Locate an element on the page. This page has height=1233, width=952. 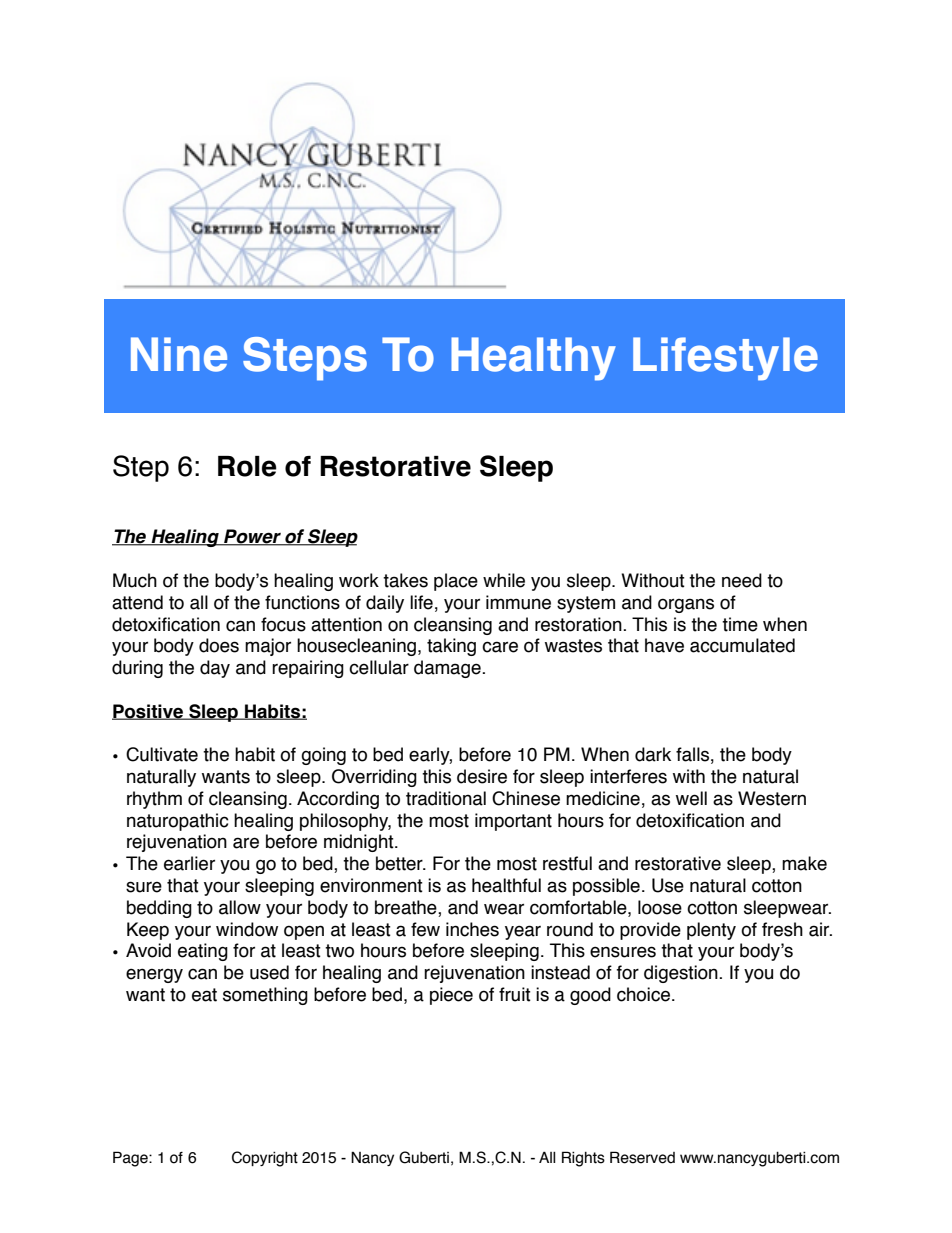
Nine is located at coordinates (179, 354).
